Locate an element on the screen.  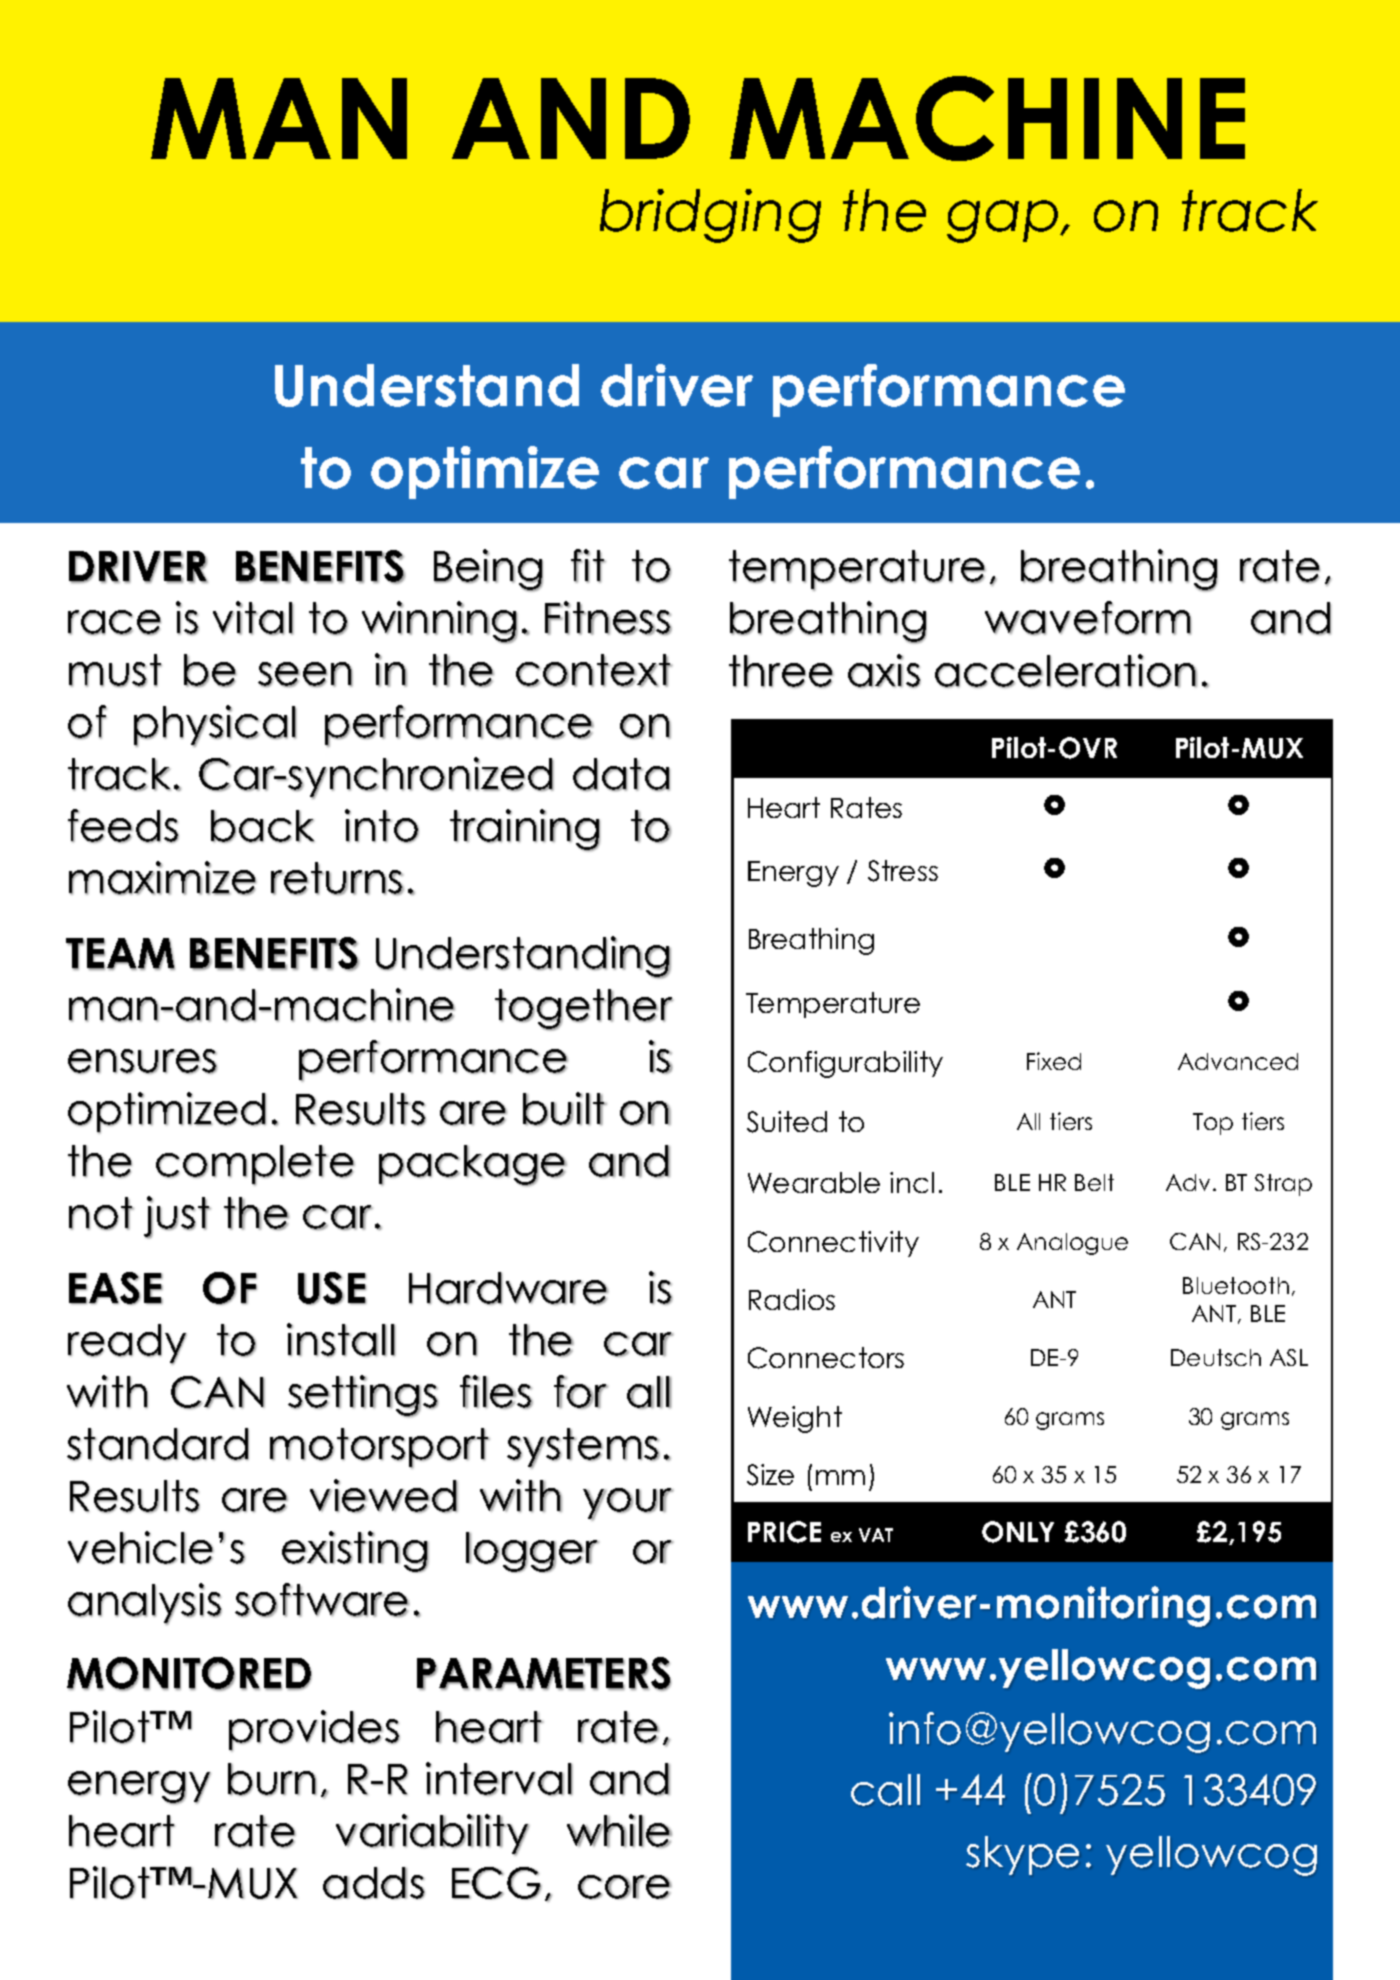
acceleration is located at coordinates (1066, 671).
